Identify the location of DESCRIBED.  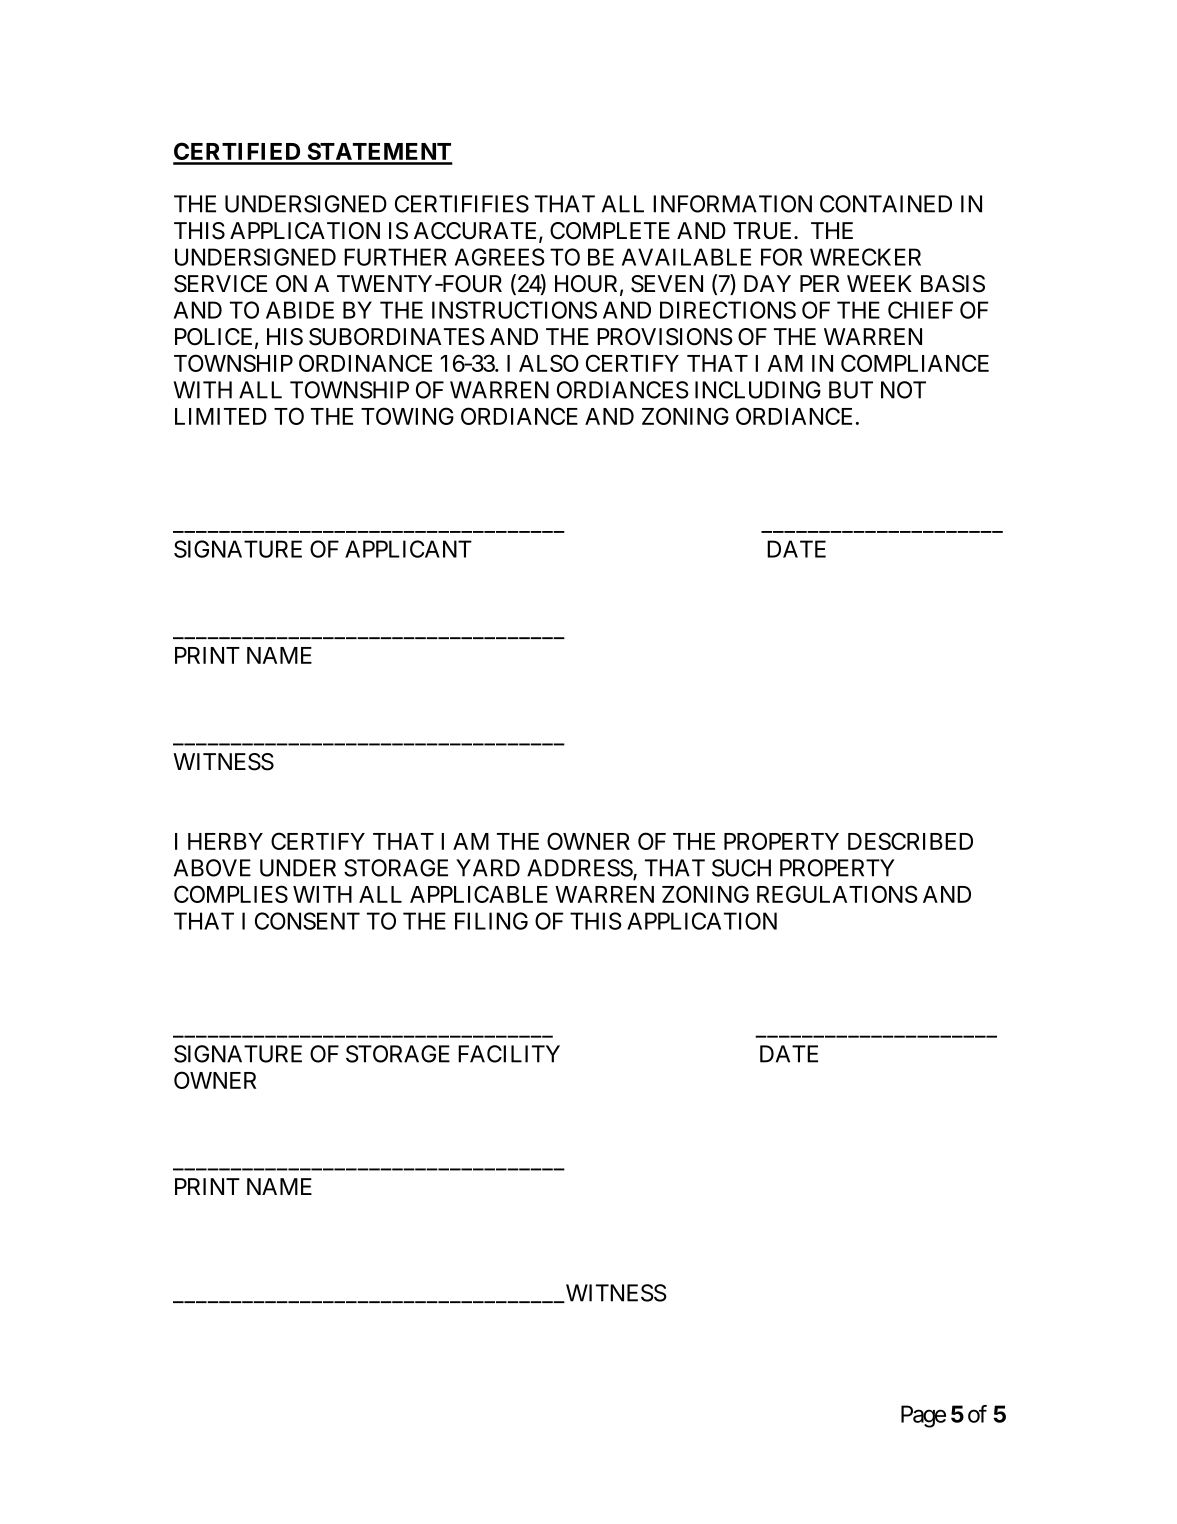
(910, 841).
